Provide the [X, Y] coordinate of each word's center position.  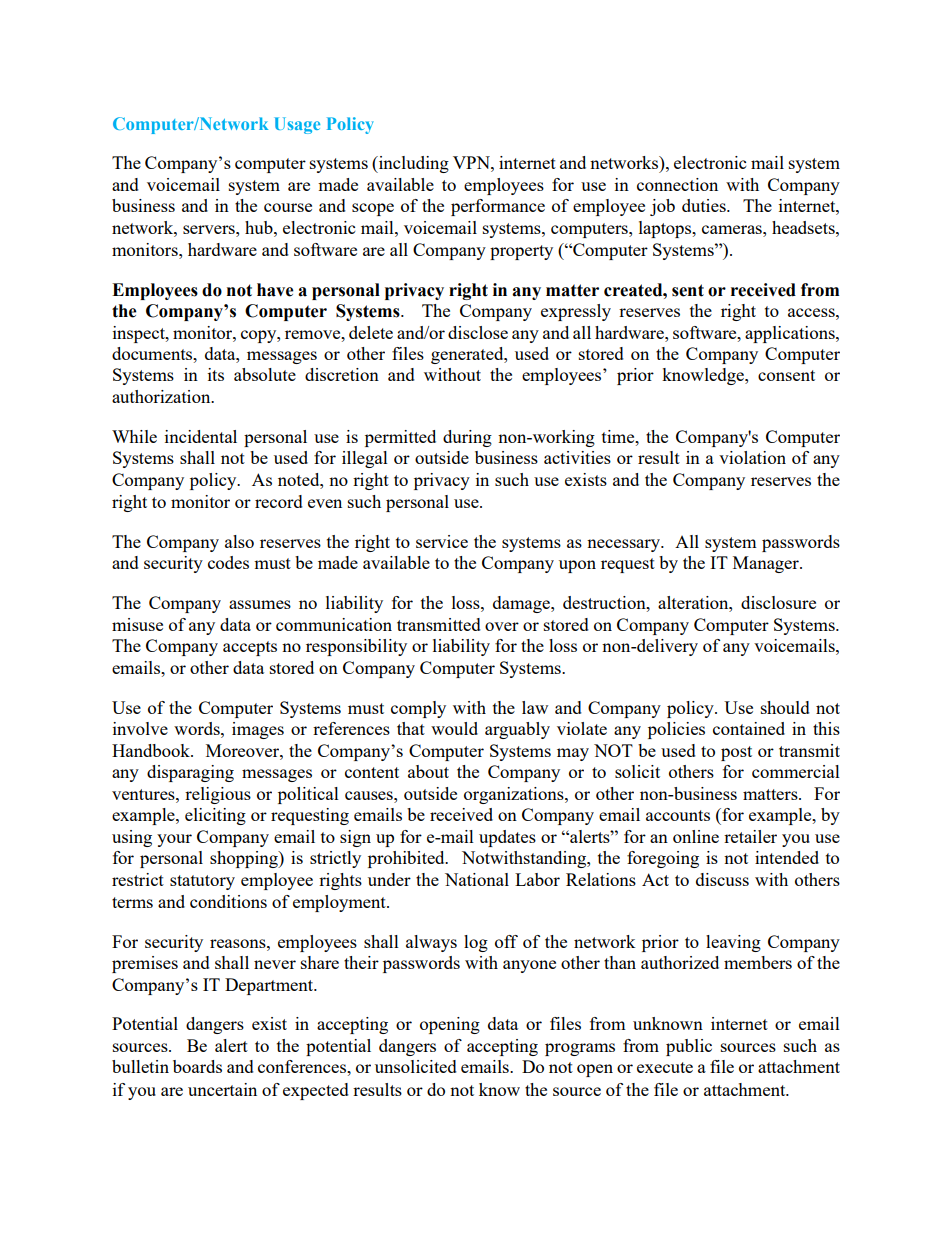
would [454, 728]
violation [752, 457]
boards [197, 1066]
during [467, 438]
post [736, 753]
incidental [201, 436]
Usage [297, 125]
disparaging [190, 773]
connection [677, 184]
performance [498, 207]
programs [580, 1049]
